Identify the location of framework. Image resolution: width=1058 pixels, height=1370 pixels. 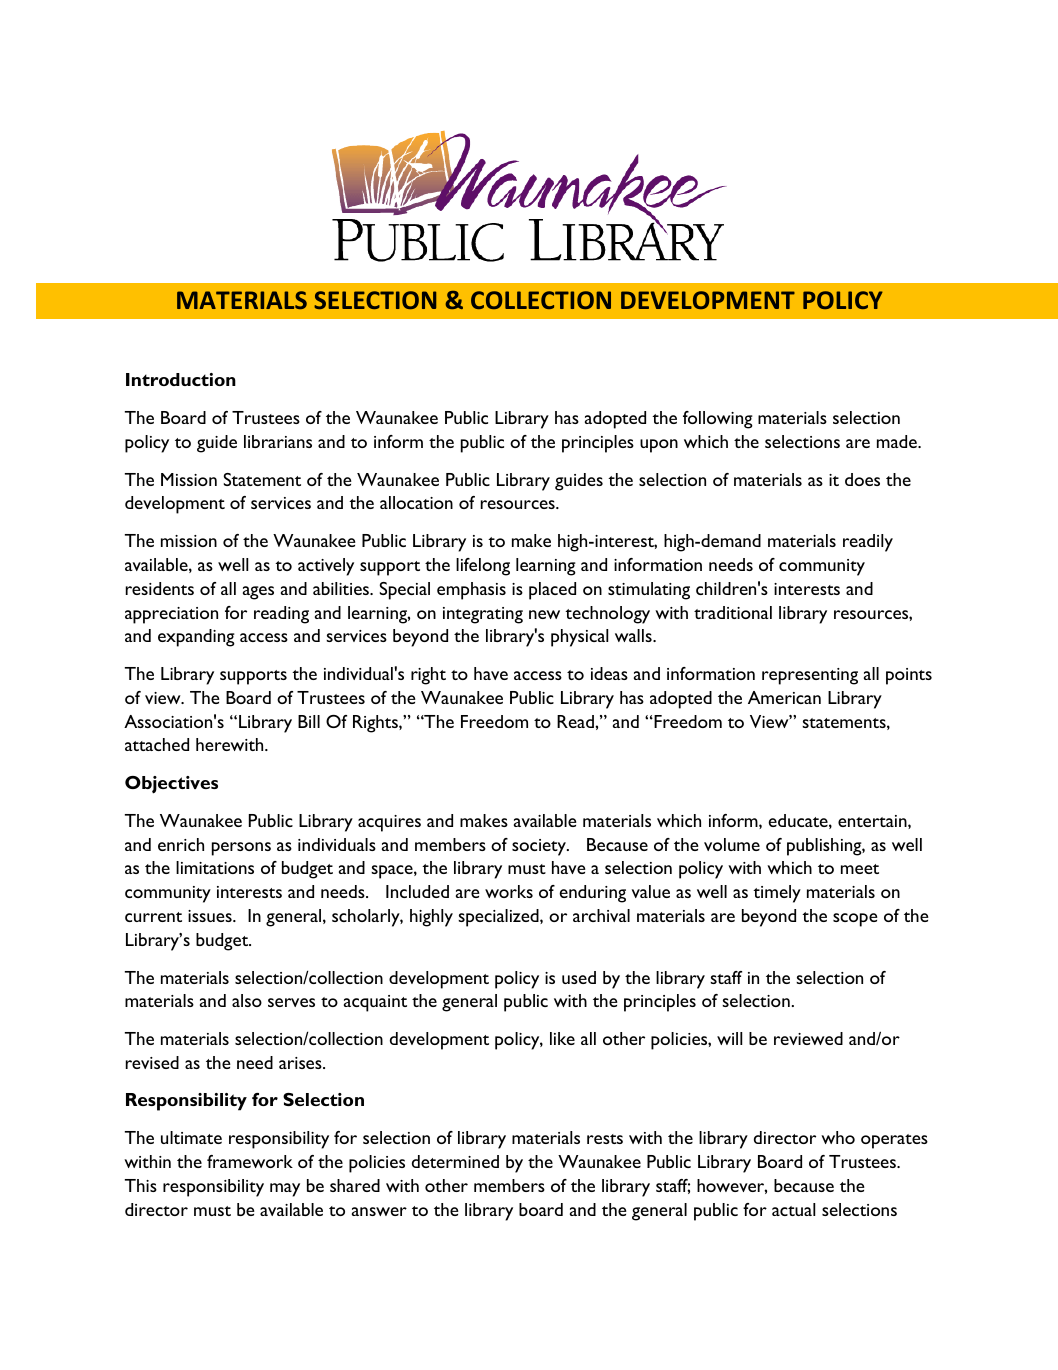
(250, 1161).
